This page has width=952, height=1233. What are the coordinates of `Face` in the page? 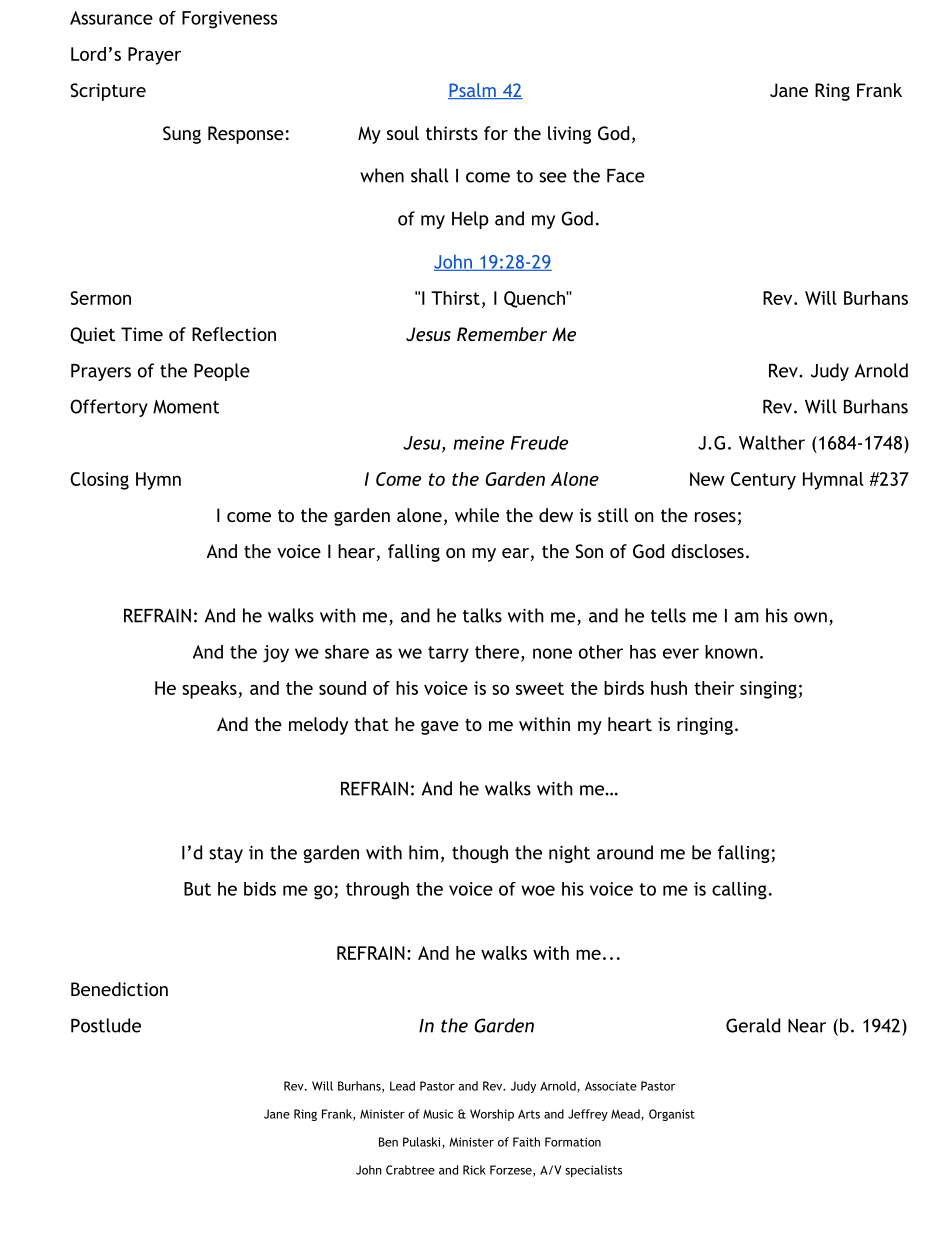 It's located at (626, 176).
